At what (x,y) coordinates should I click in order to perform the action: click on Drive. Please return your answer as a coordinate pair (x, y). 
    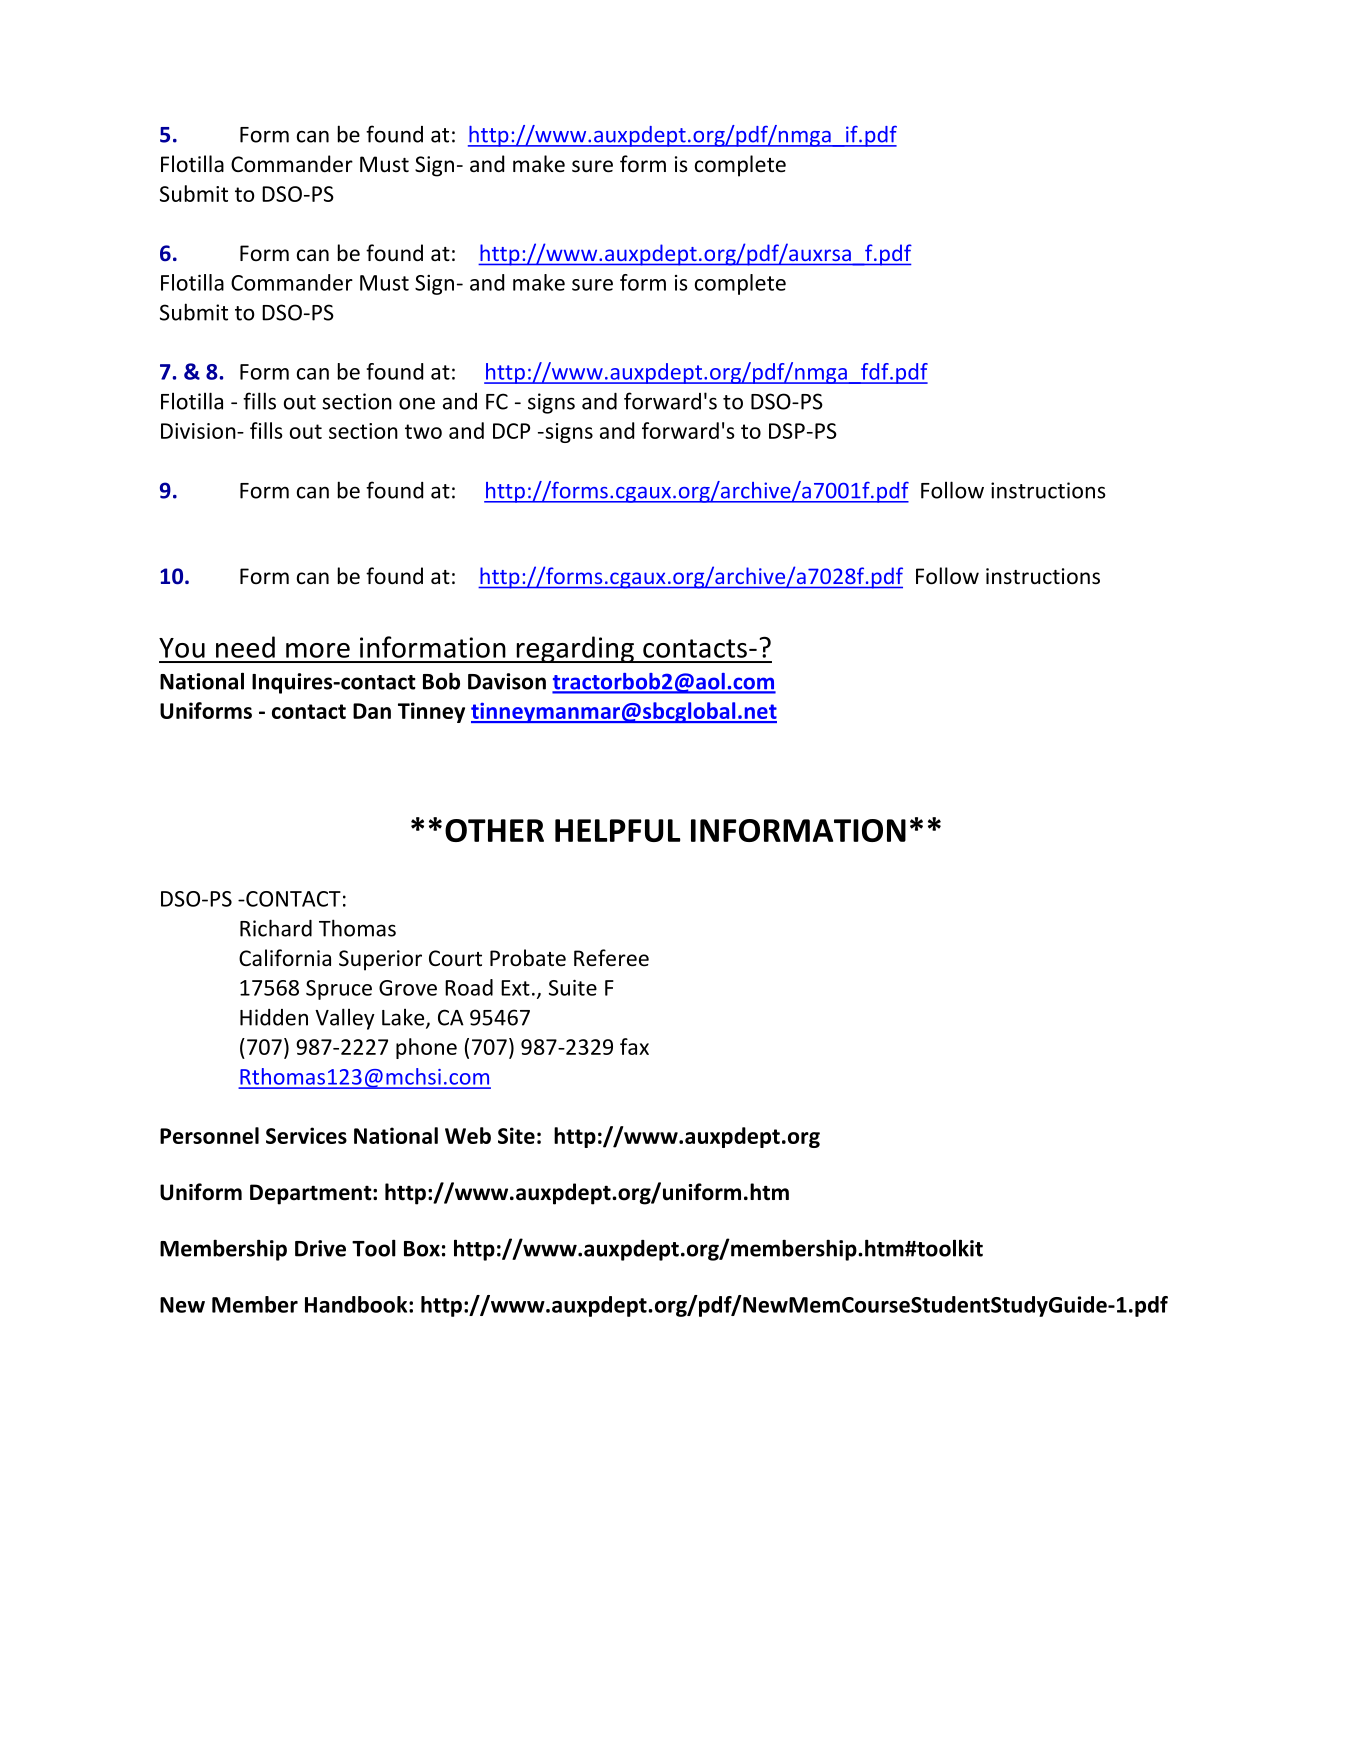
    Looking at the image, I should click on (320, 1248).
